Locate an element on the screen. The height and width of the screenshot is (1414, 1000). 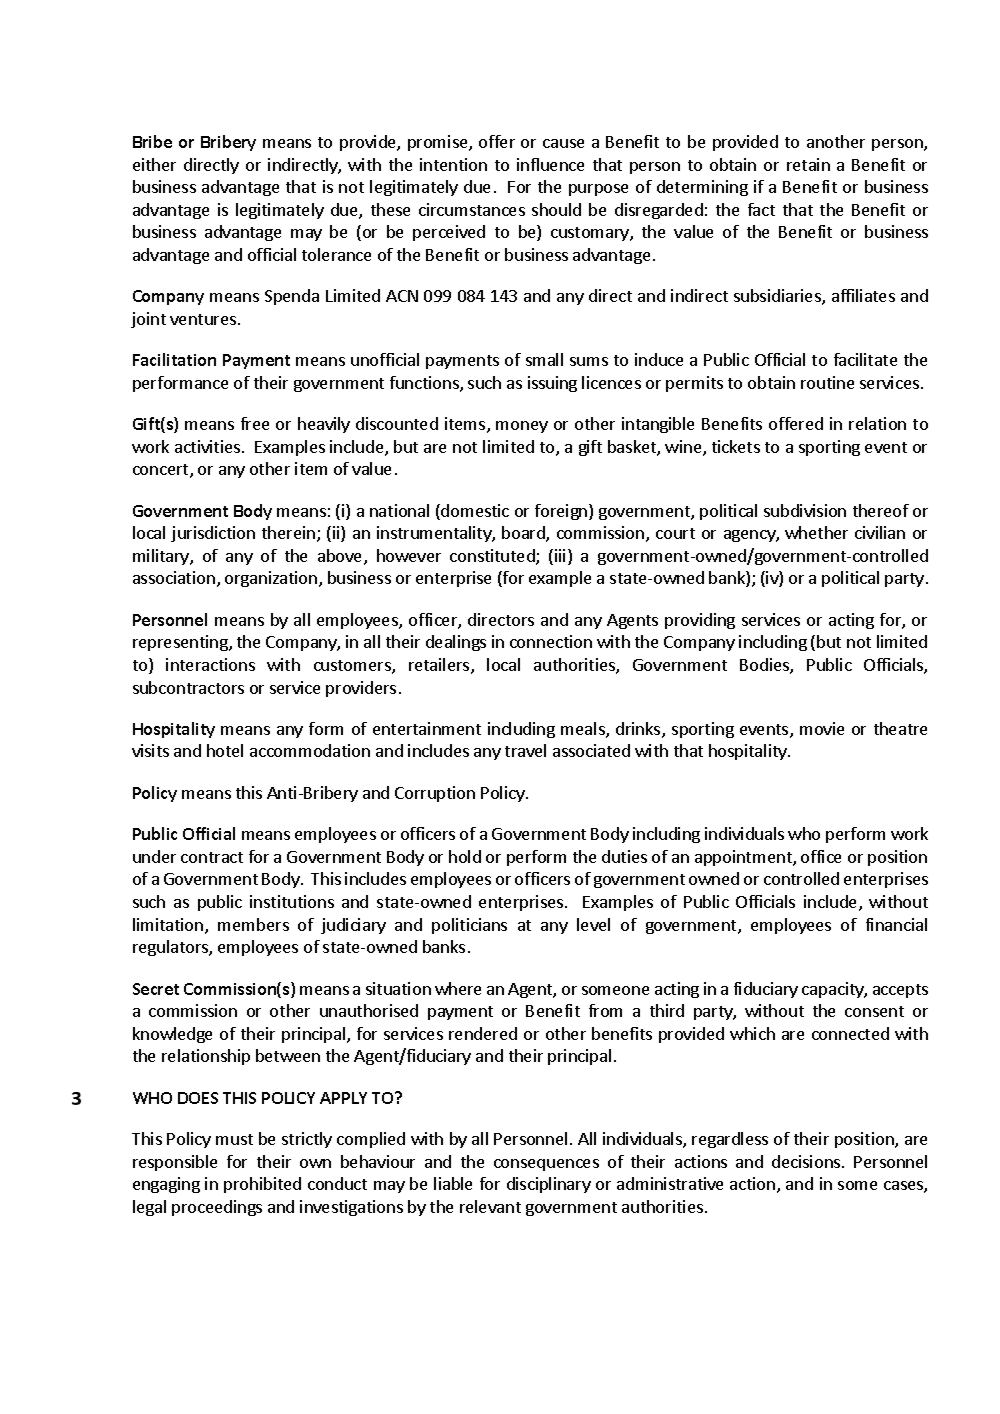
influence is located at coordinates (550, 164).
